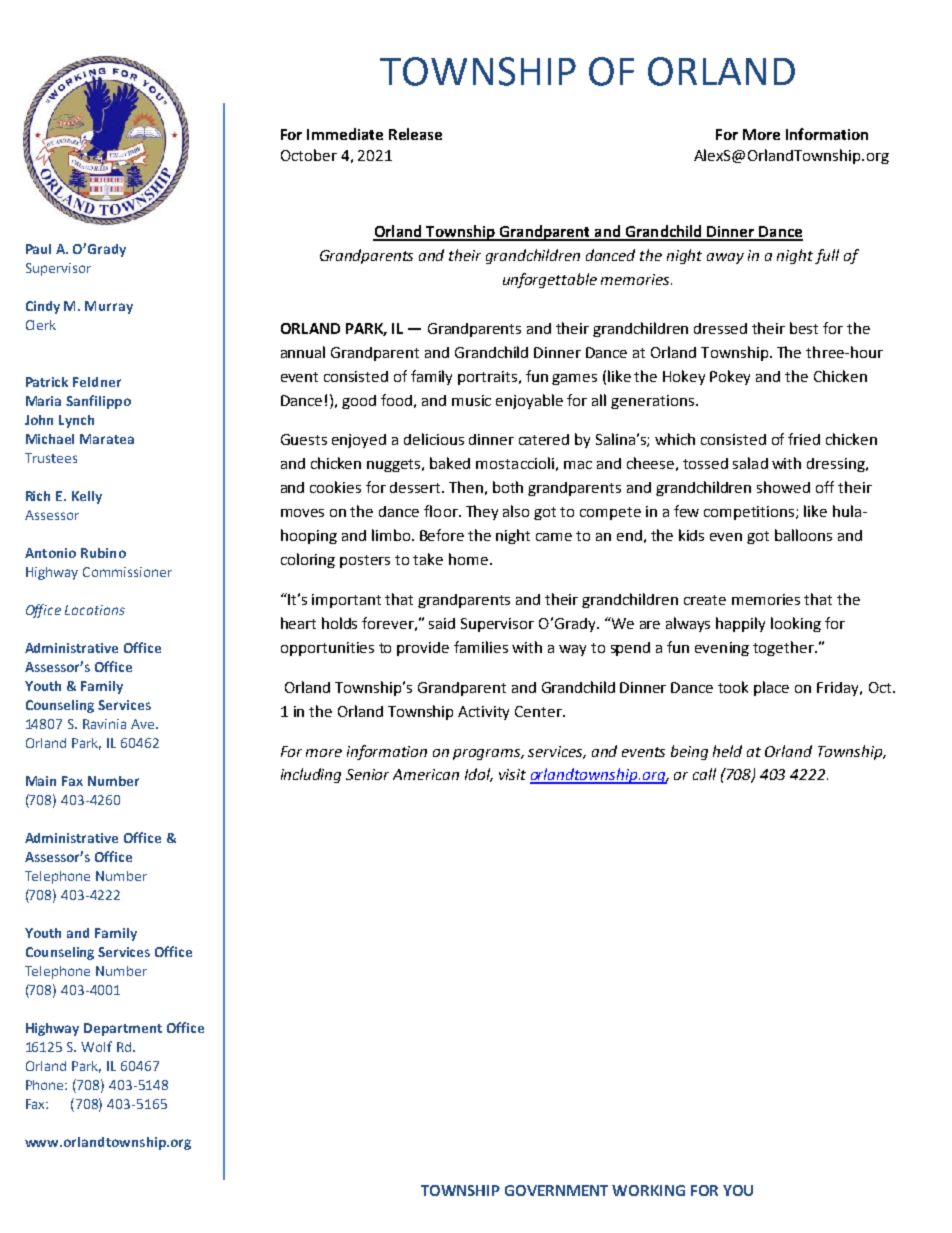 The height and width of the screenshot is (1233, 952). What do you see at coordinates (725, 258) in the screenshot?
I see `away` at bounding box center [725, 258].
